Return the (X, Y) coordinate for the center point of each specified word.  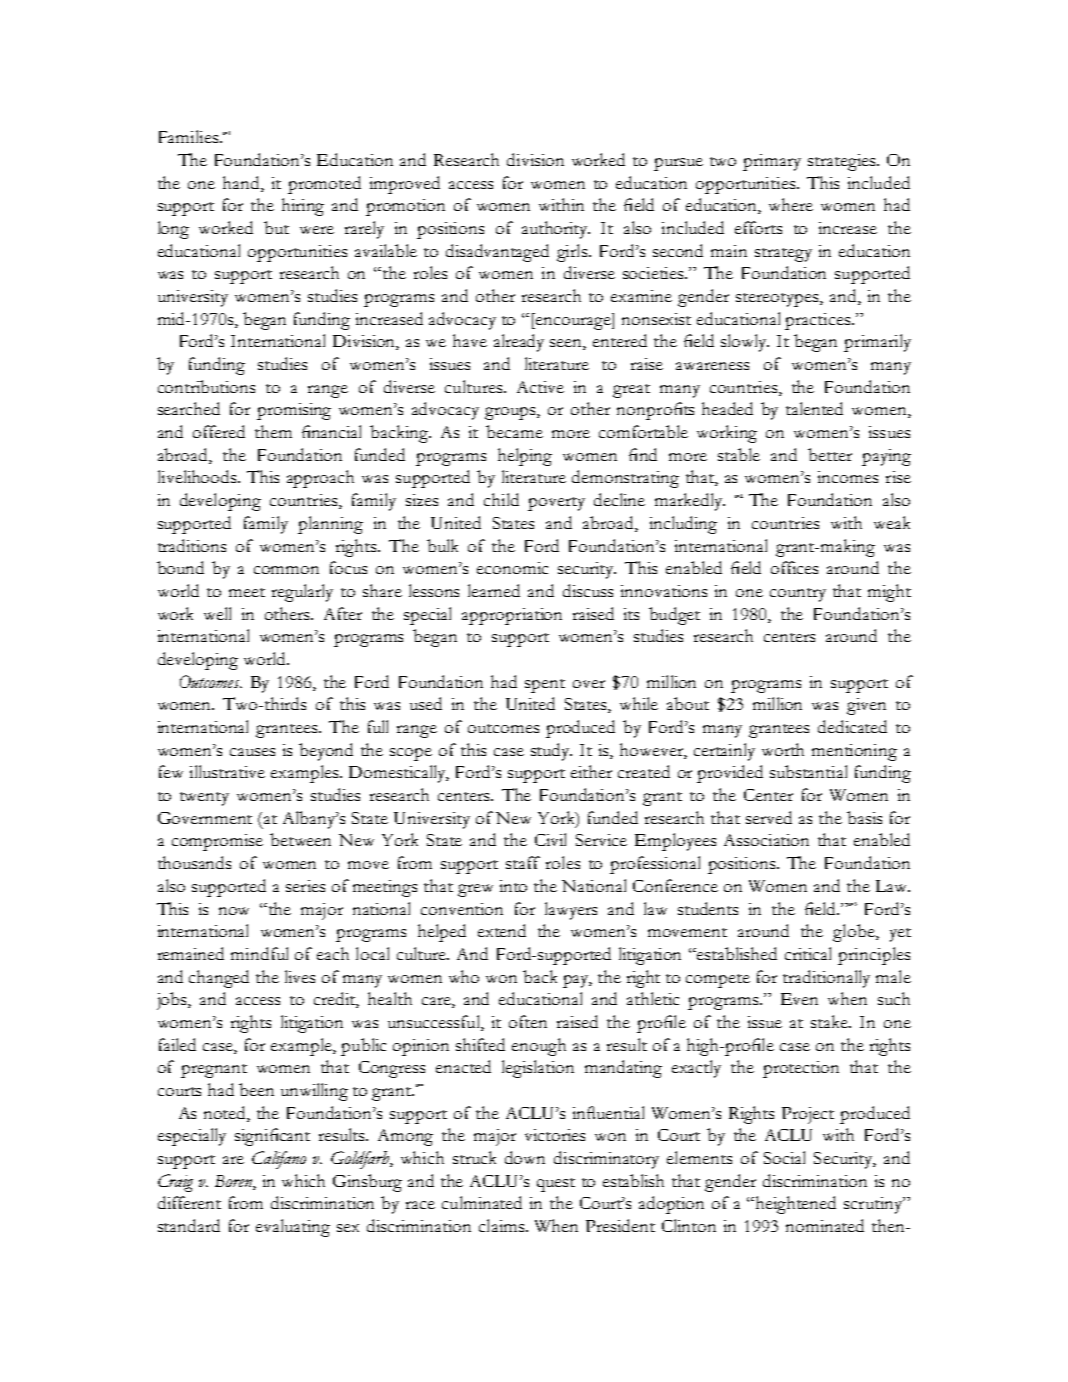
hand (242, 182)
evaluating (293, 1228)
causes (252, 752)
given (866, 706)
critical (808, 953)
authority (556, 230)
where (791, 204)
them (273, 431)
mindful (259, 953)
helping (525, 457)
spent (545, 686)
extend (502, 930)
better (830, 454)
